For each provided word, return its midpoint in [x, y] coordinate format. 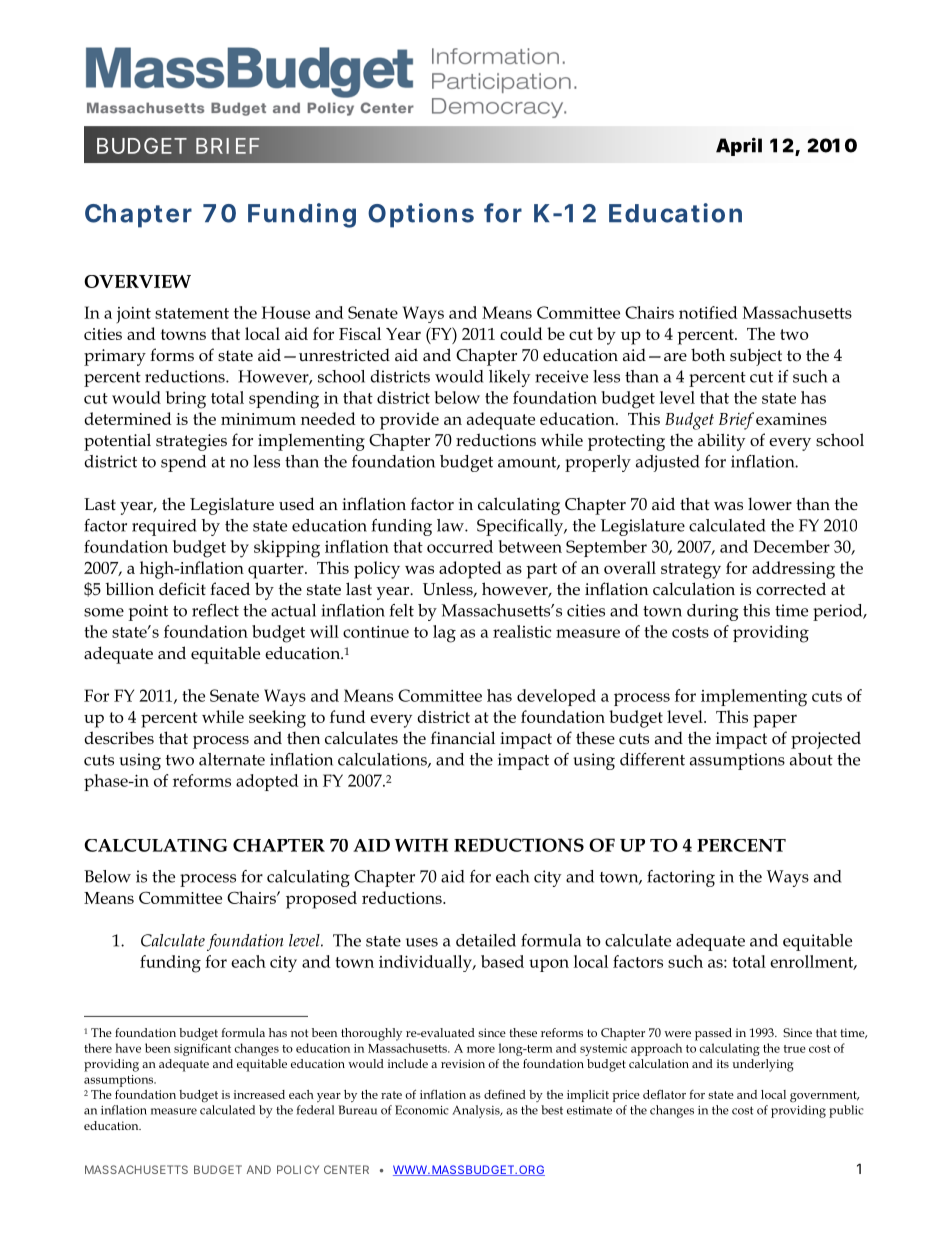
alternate [232, 759]
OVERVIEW [137, 281]
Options [421, 215]
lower [770, 504]
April [739, 146]
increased [259, 1094]
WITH [421, 845]
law [451, 525]
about [811, 759]
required [164, 527]
